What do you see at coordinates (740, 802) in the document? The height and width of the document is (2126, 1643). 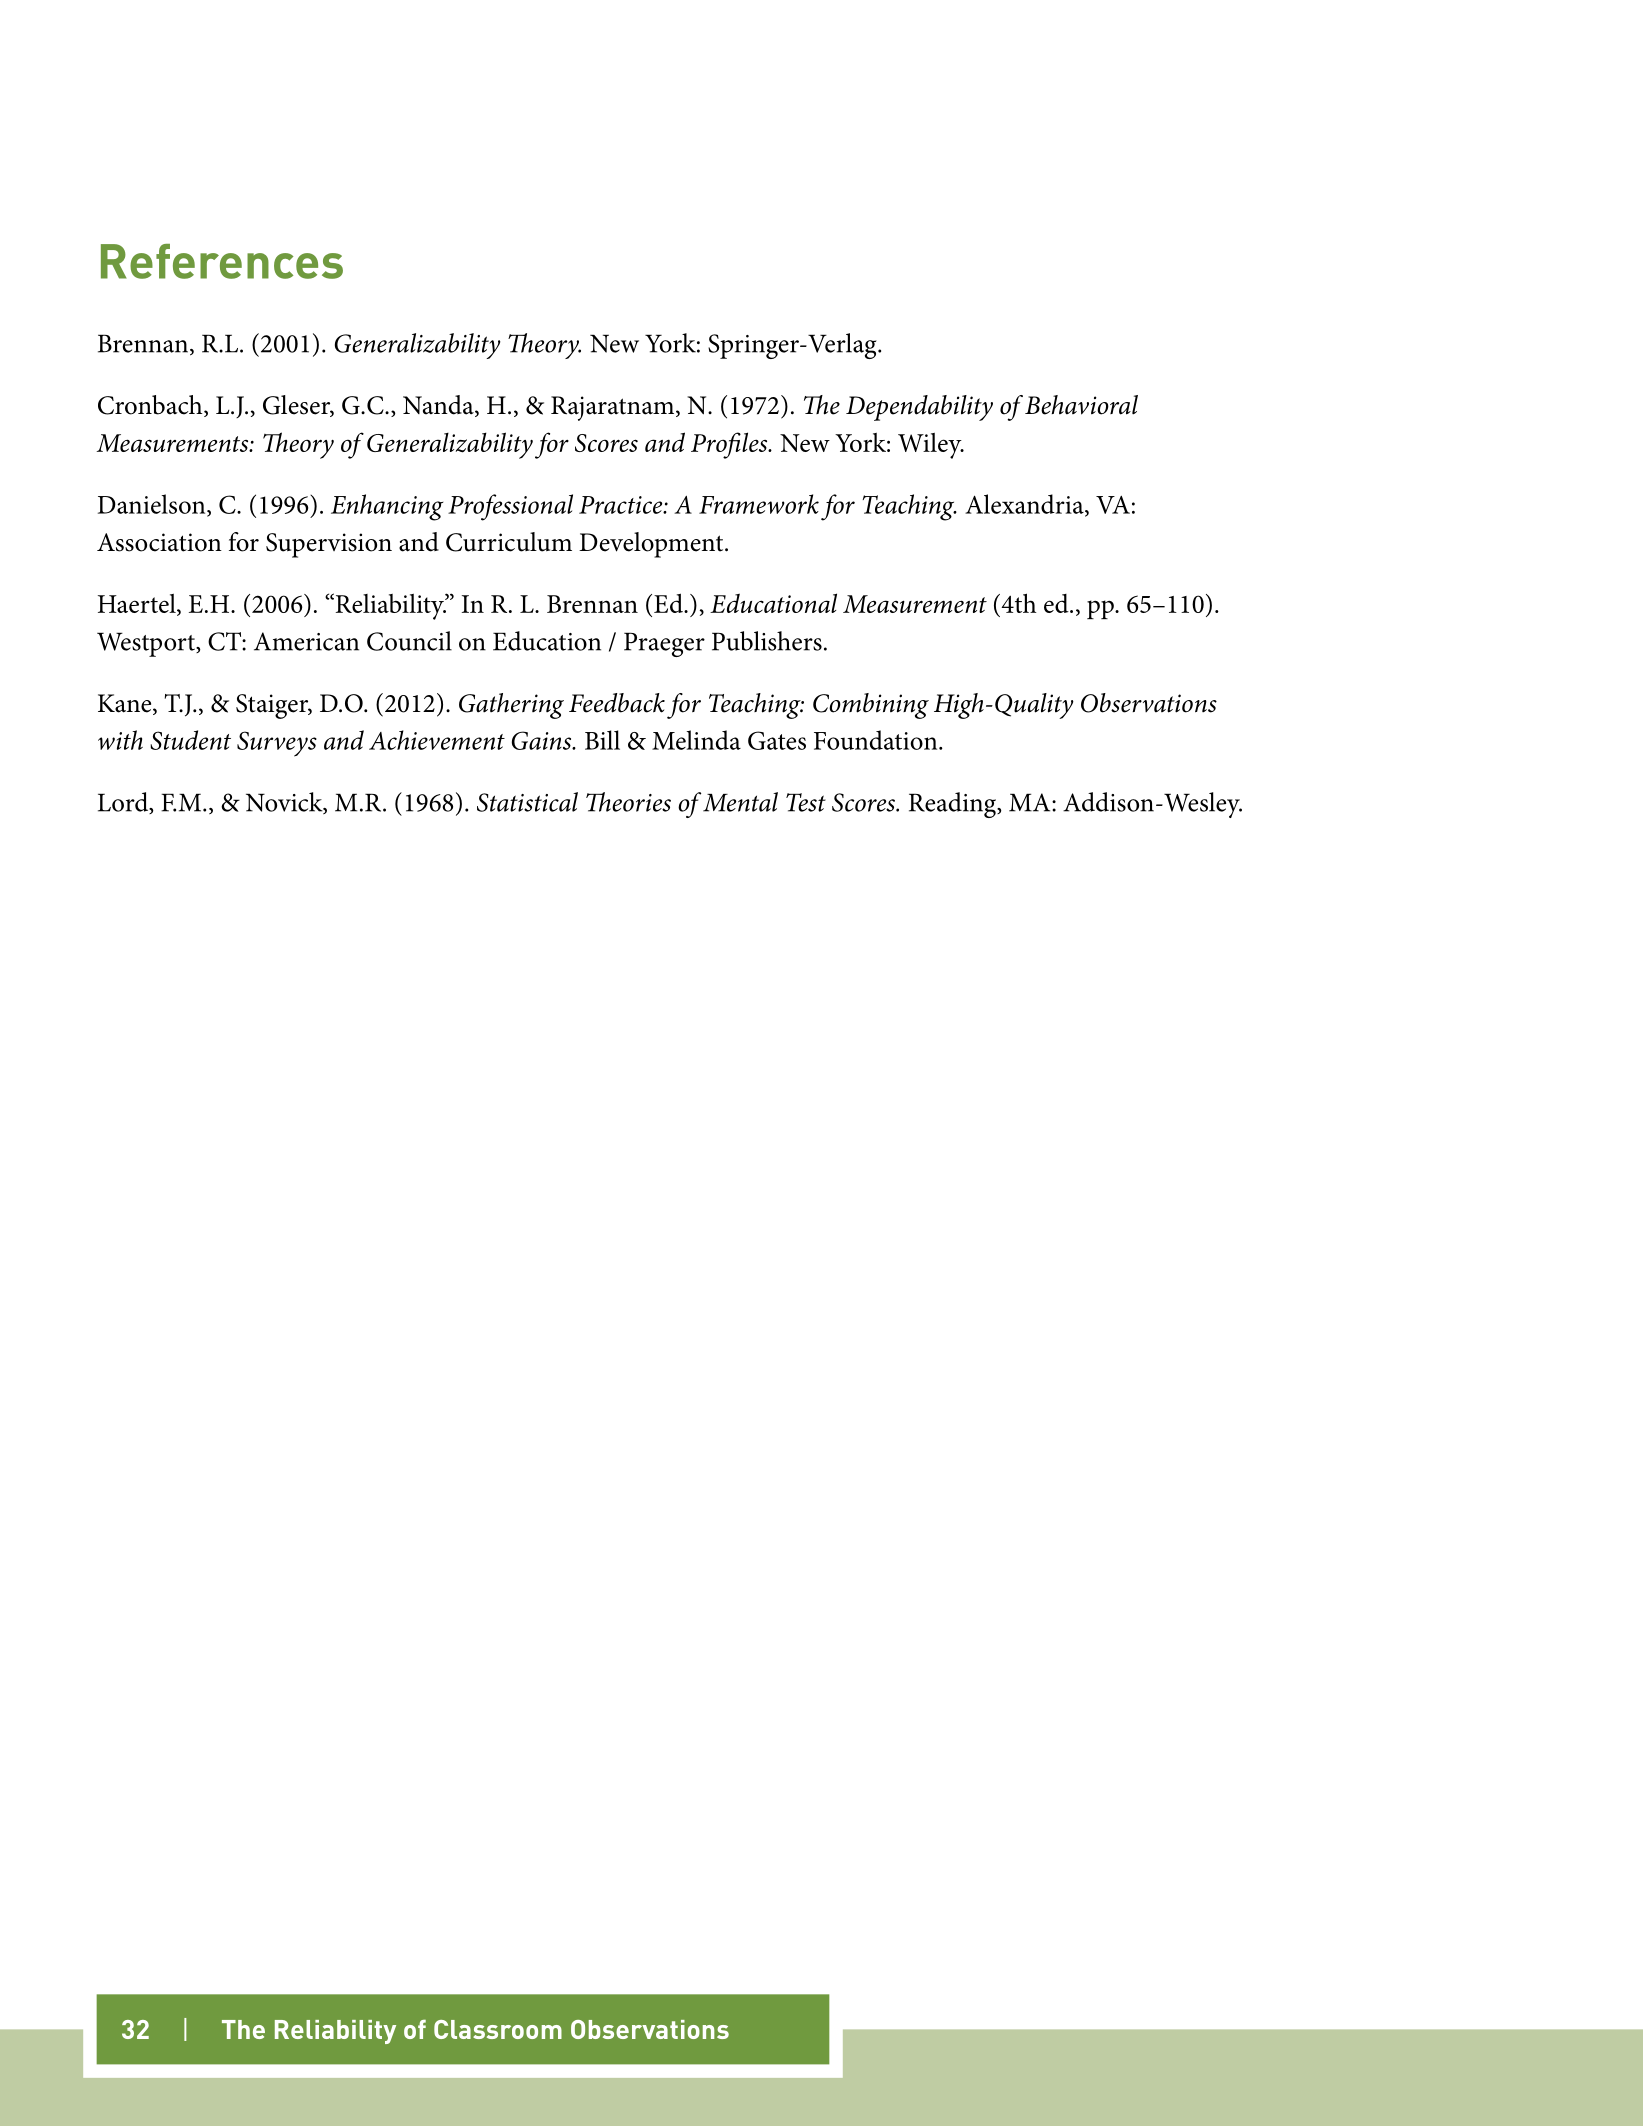 I see `Mental` at bounding box center [740, 802].
